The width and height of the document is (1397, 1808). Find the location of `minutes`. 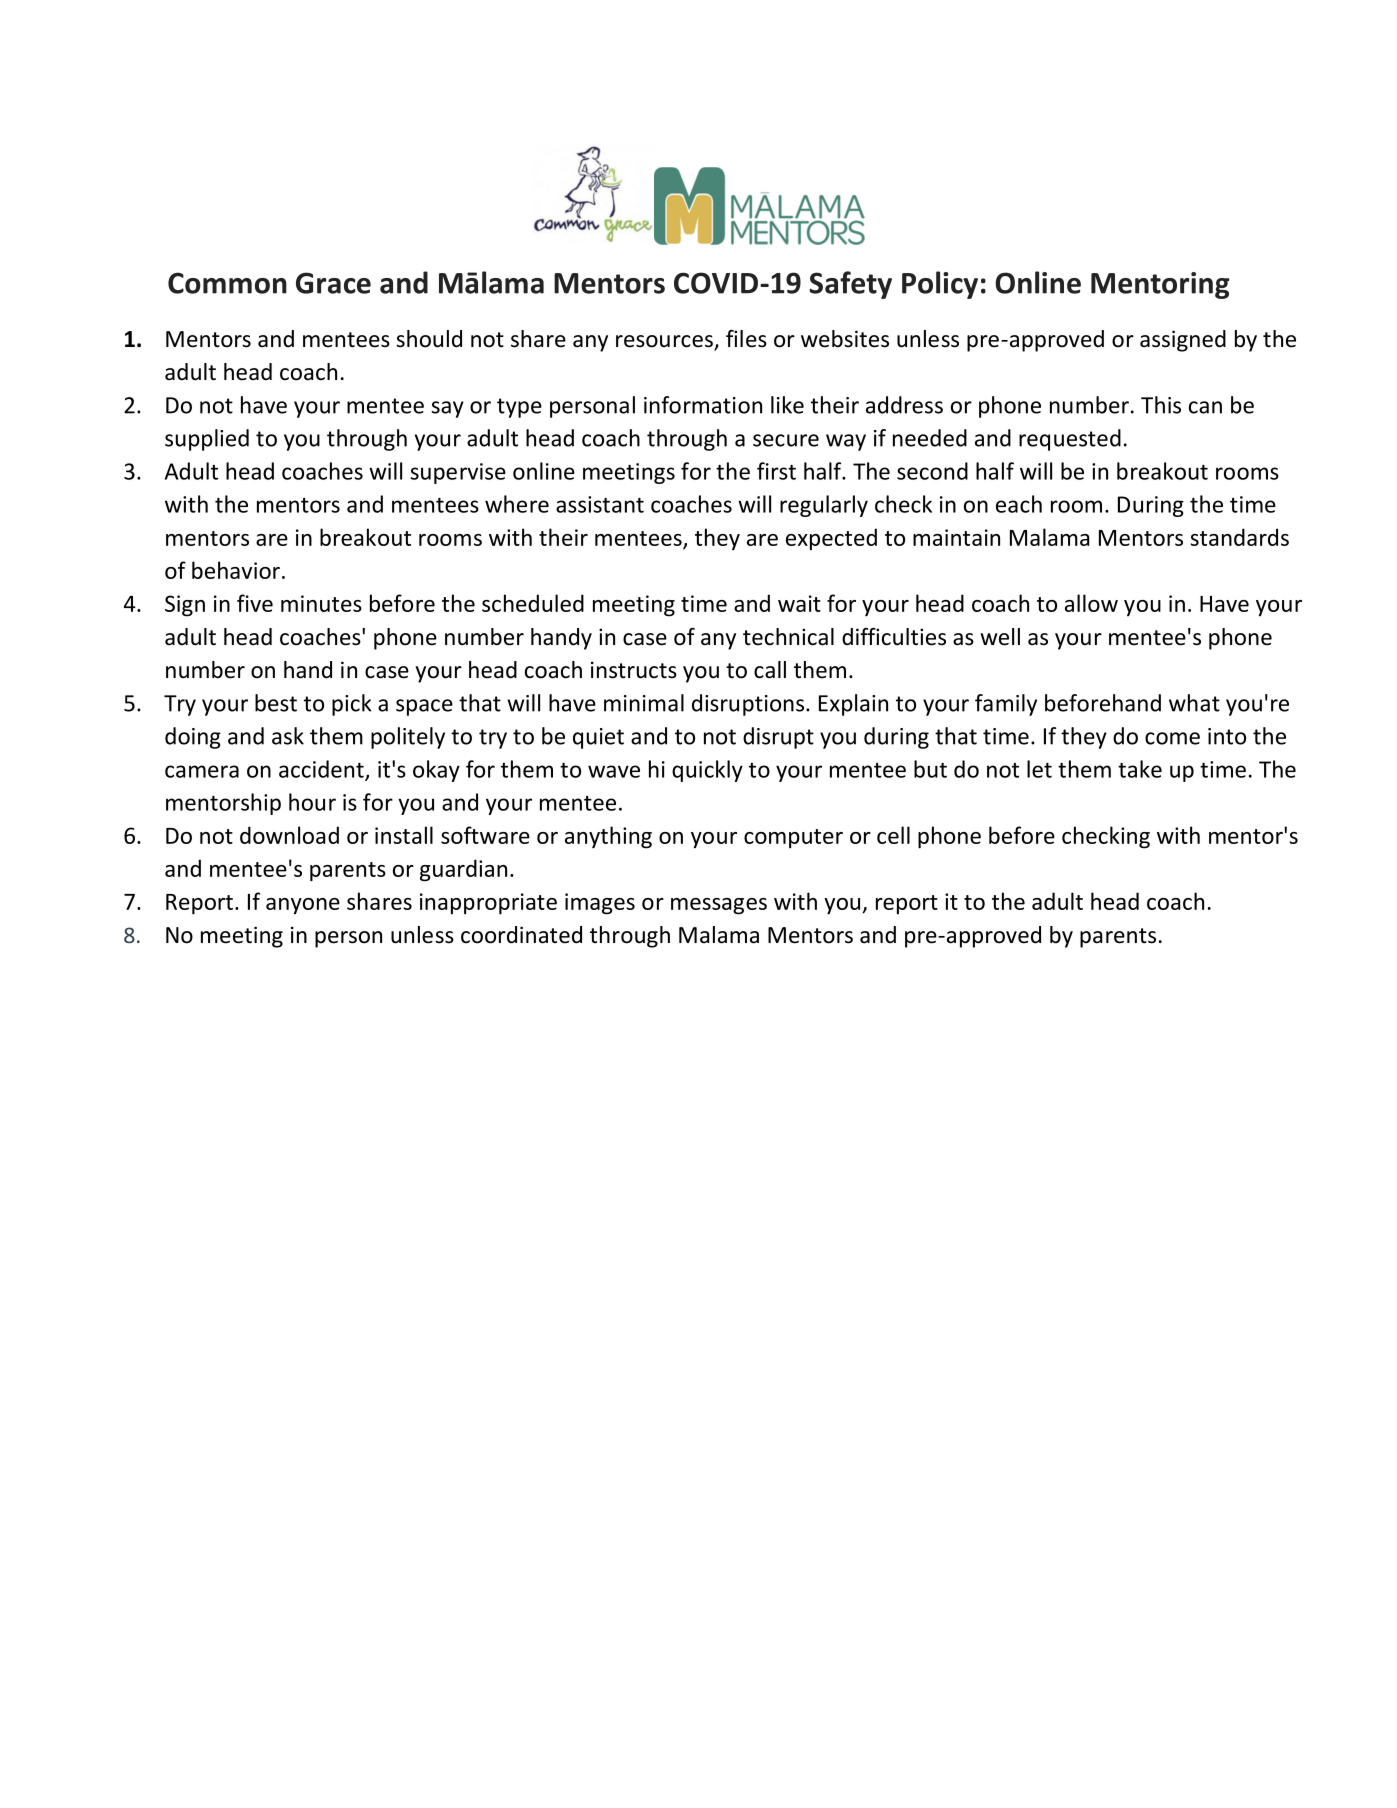

minutes is located at coordinates (321, 603).
